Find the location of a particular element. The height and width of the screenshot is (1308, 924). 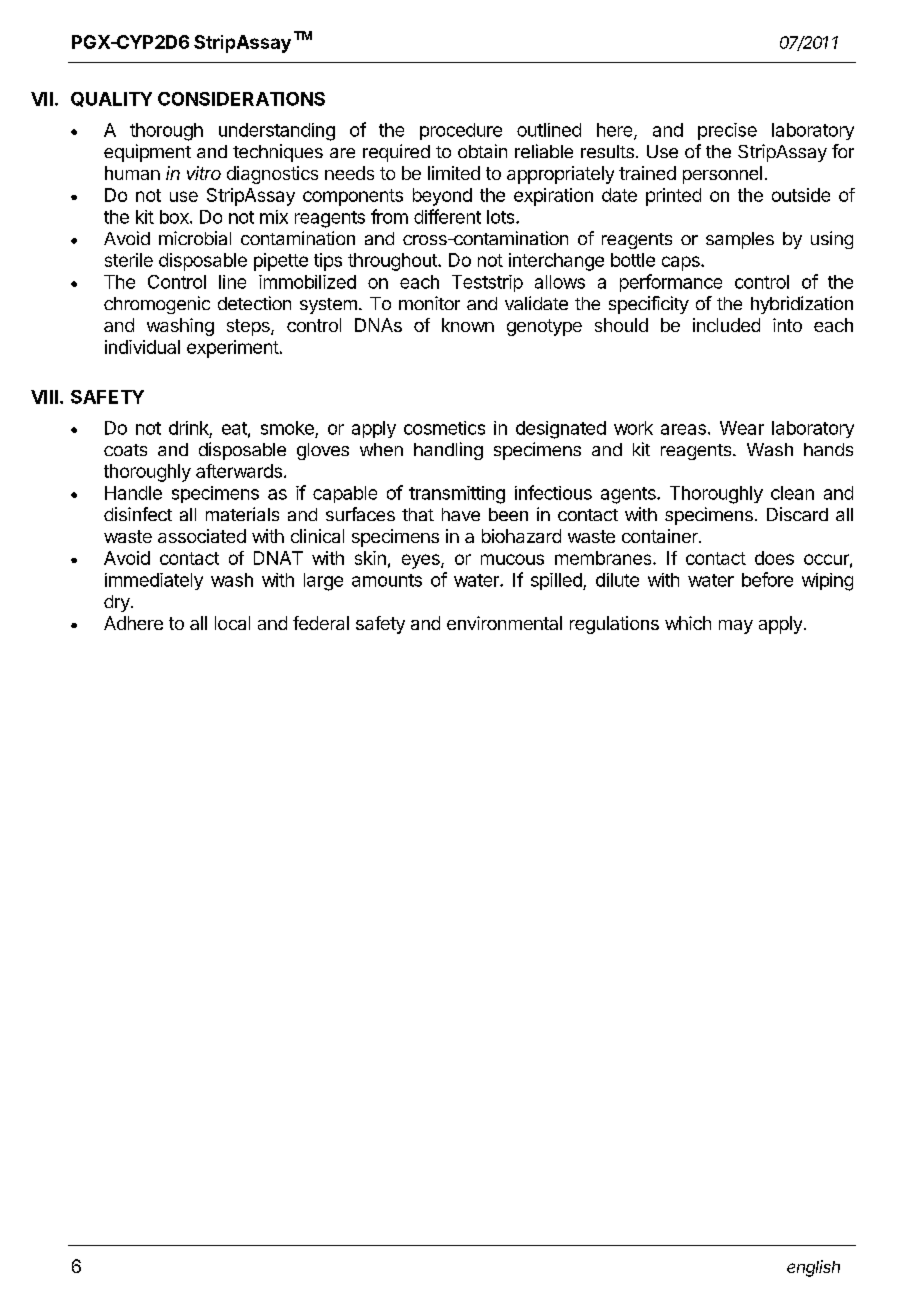

may is located at coordinates (736, 627).
